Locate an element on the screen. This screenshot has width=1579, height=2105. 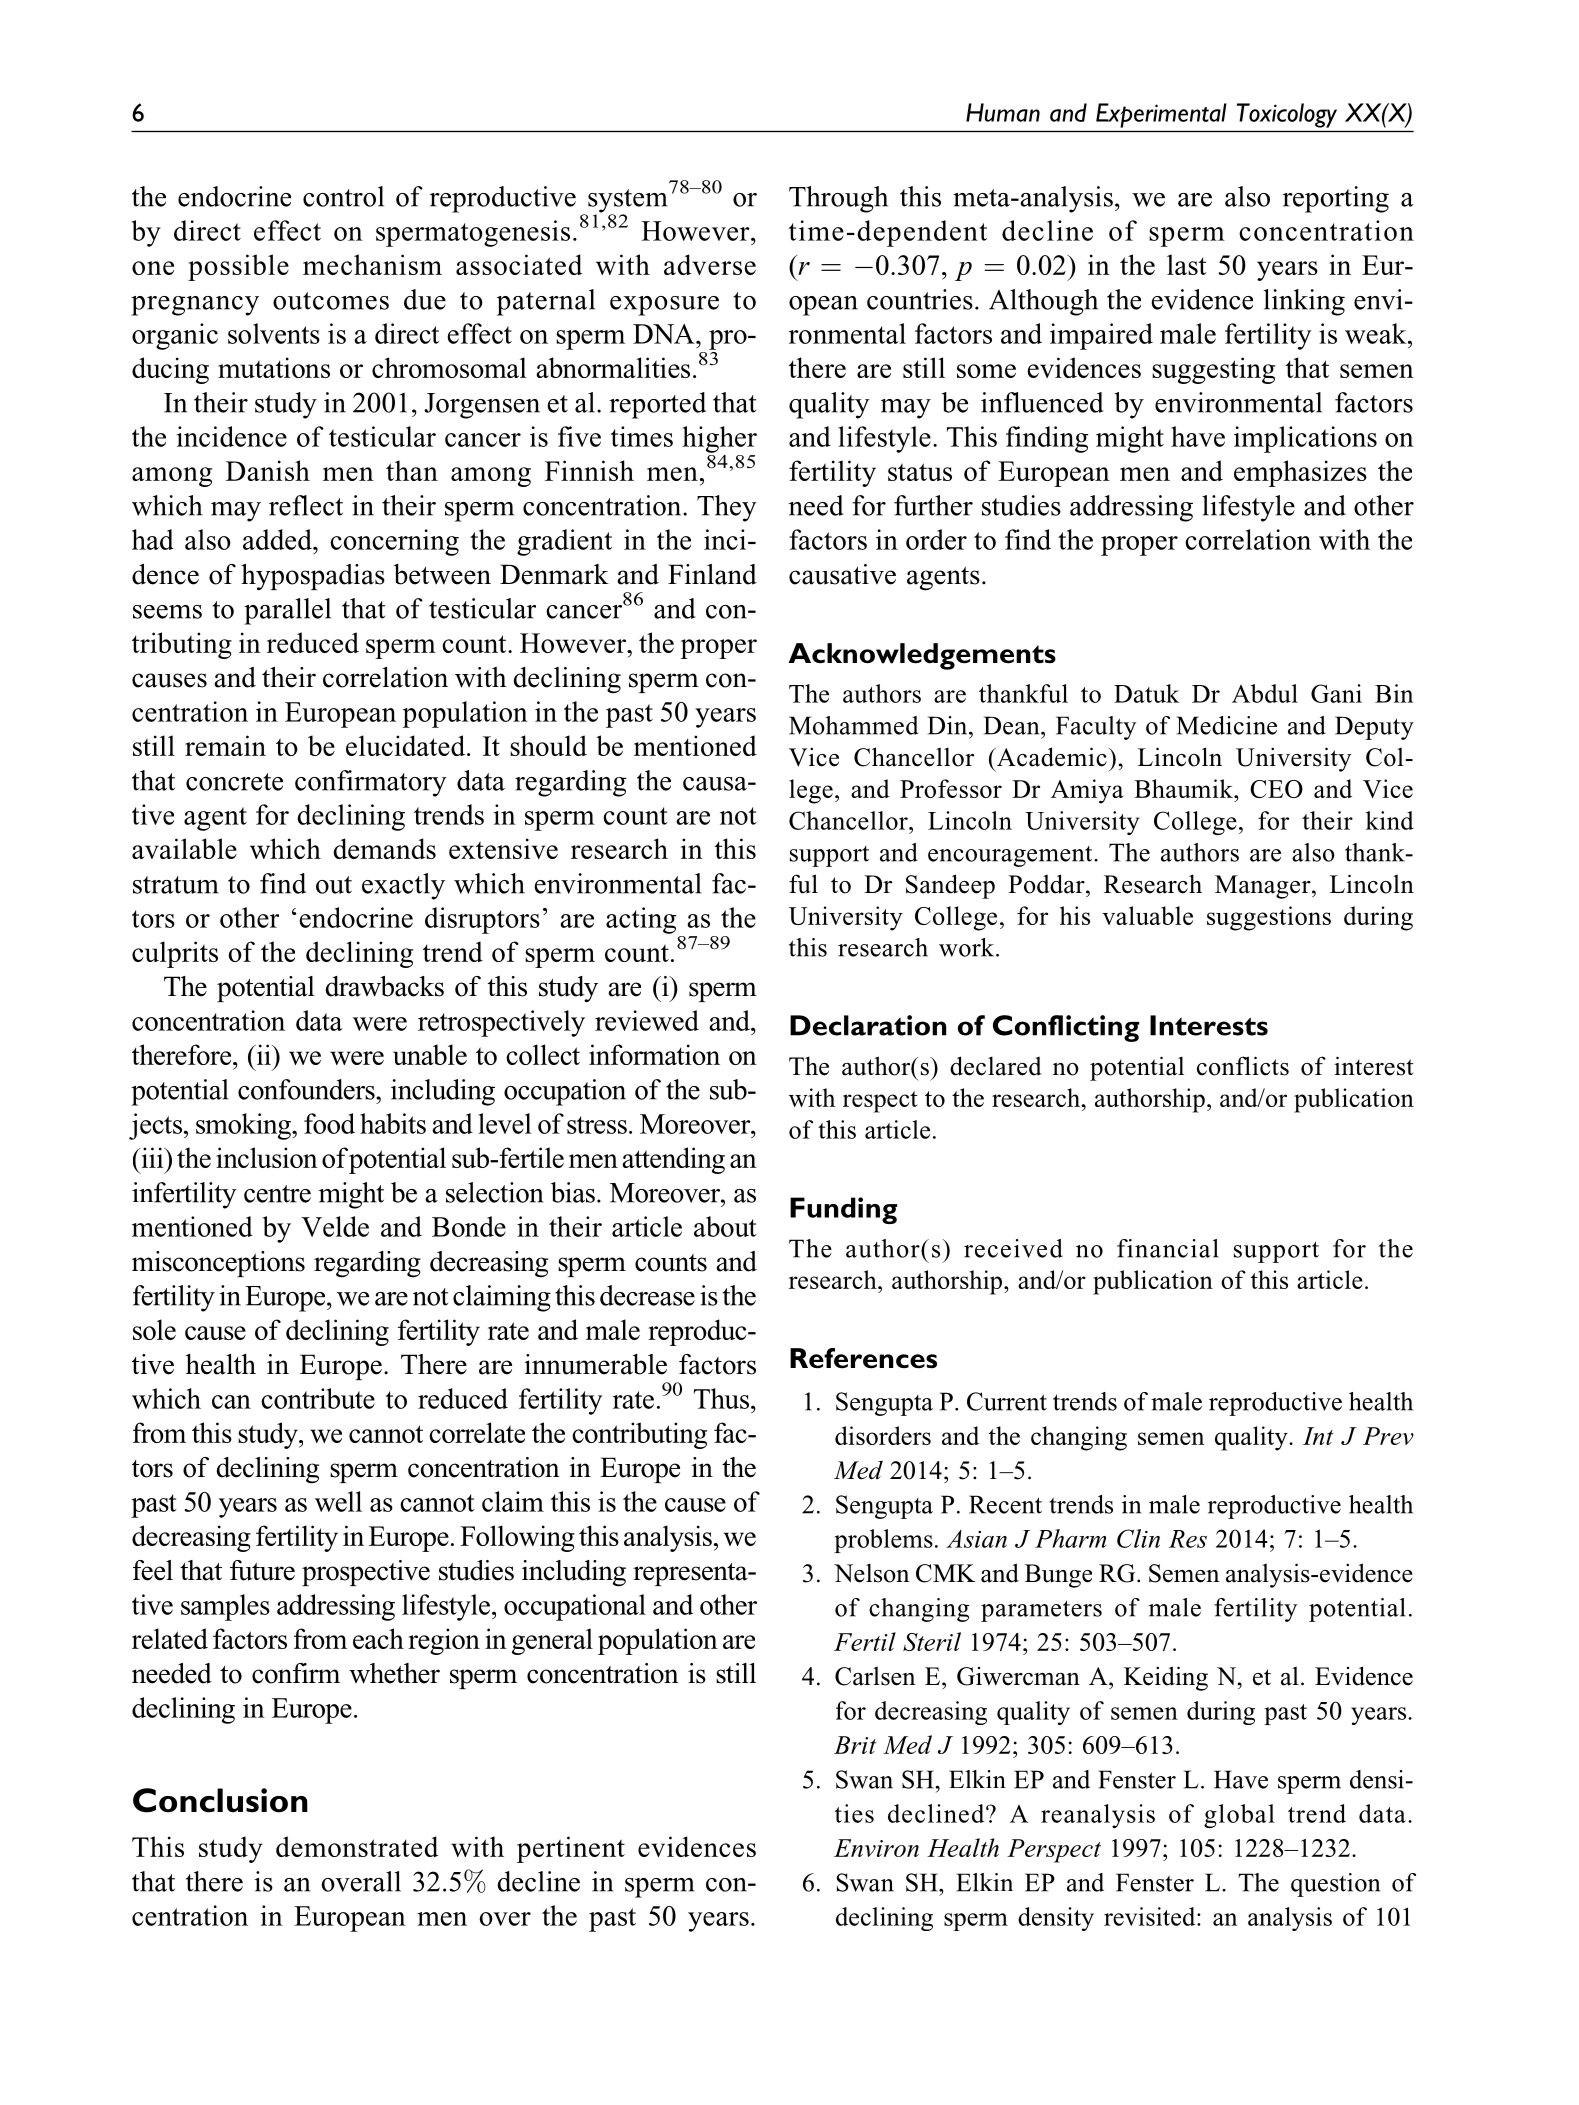
remain is located at coordinates (225, 745).
